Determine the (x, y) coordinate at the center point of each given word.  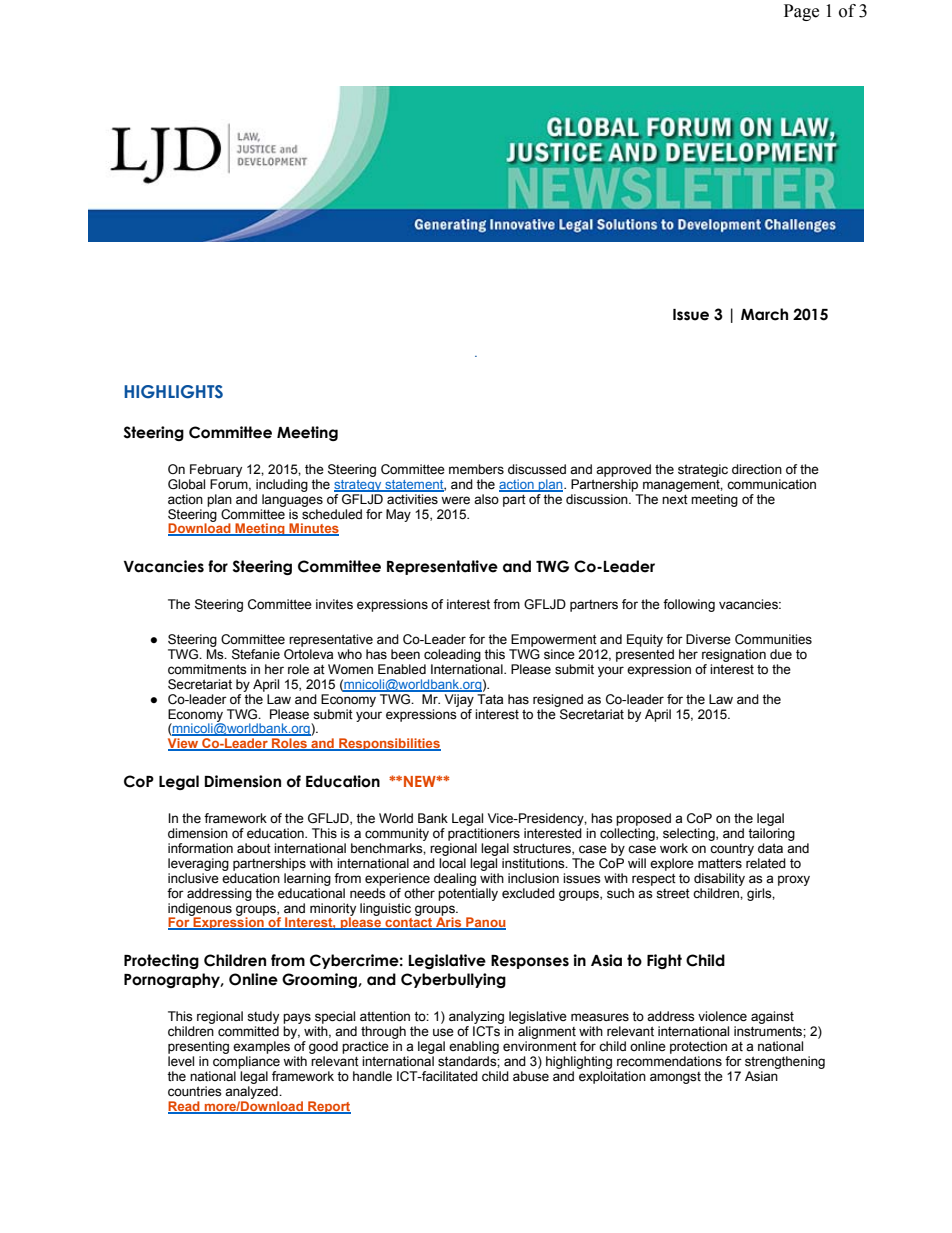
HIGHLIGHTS (173, 392)
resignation (734, 655)
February (216, 470)
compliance (246, 1062)
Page (801, 12)
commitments (207, 669)
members (476, 469)
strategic (703, 470)
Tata (490, 699)
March (764, 314)
